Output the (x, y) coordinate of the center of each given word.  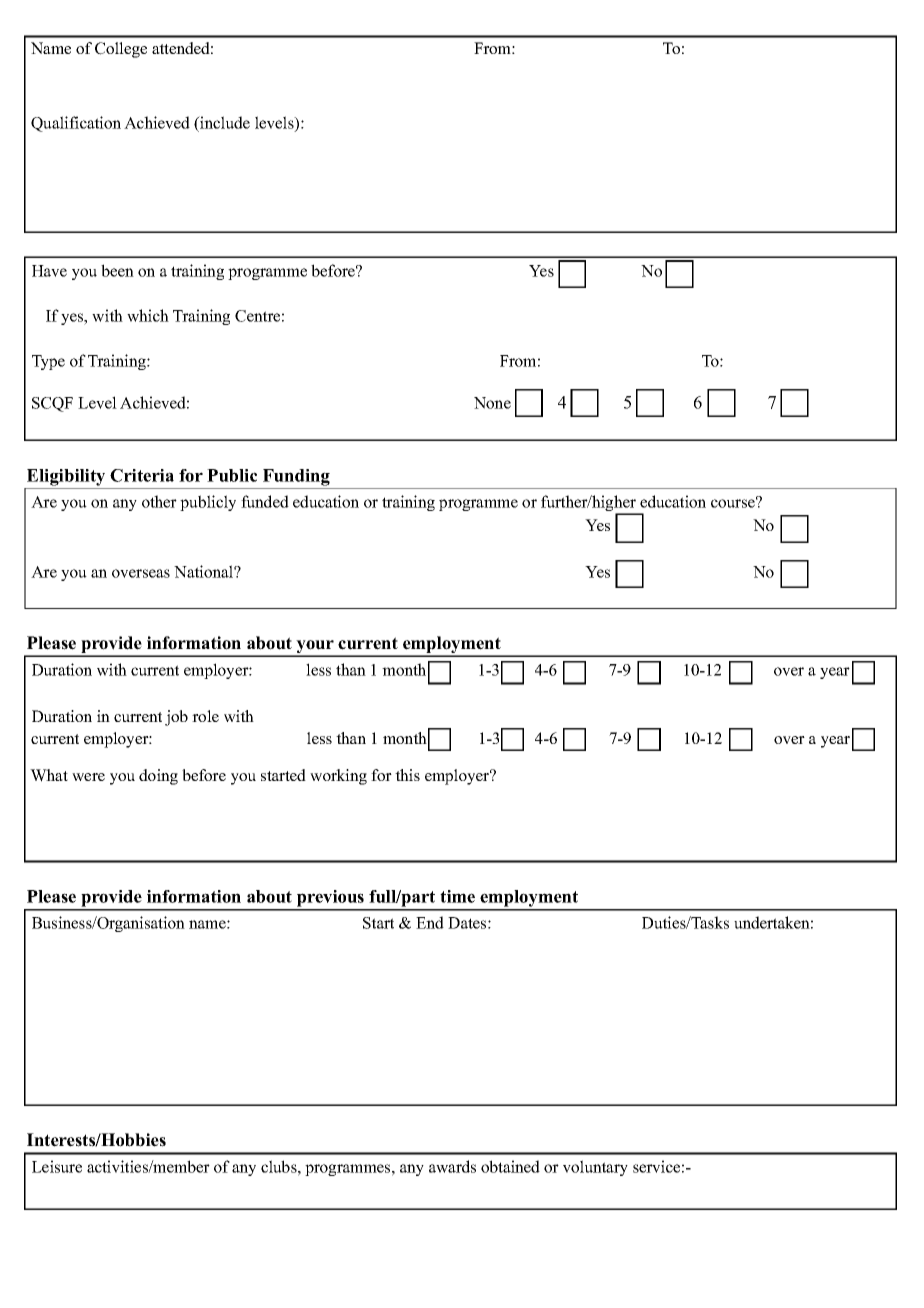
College (121, 50)
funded (265, 501)
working (338, 777)
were (88, 777)
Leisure (57, 1166)
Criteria (142, 475)
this (407, 775)
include (224, 124)
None (492, 403)
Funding (296, 477)
